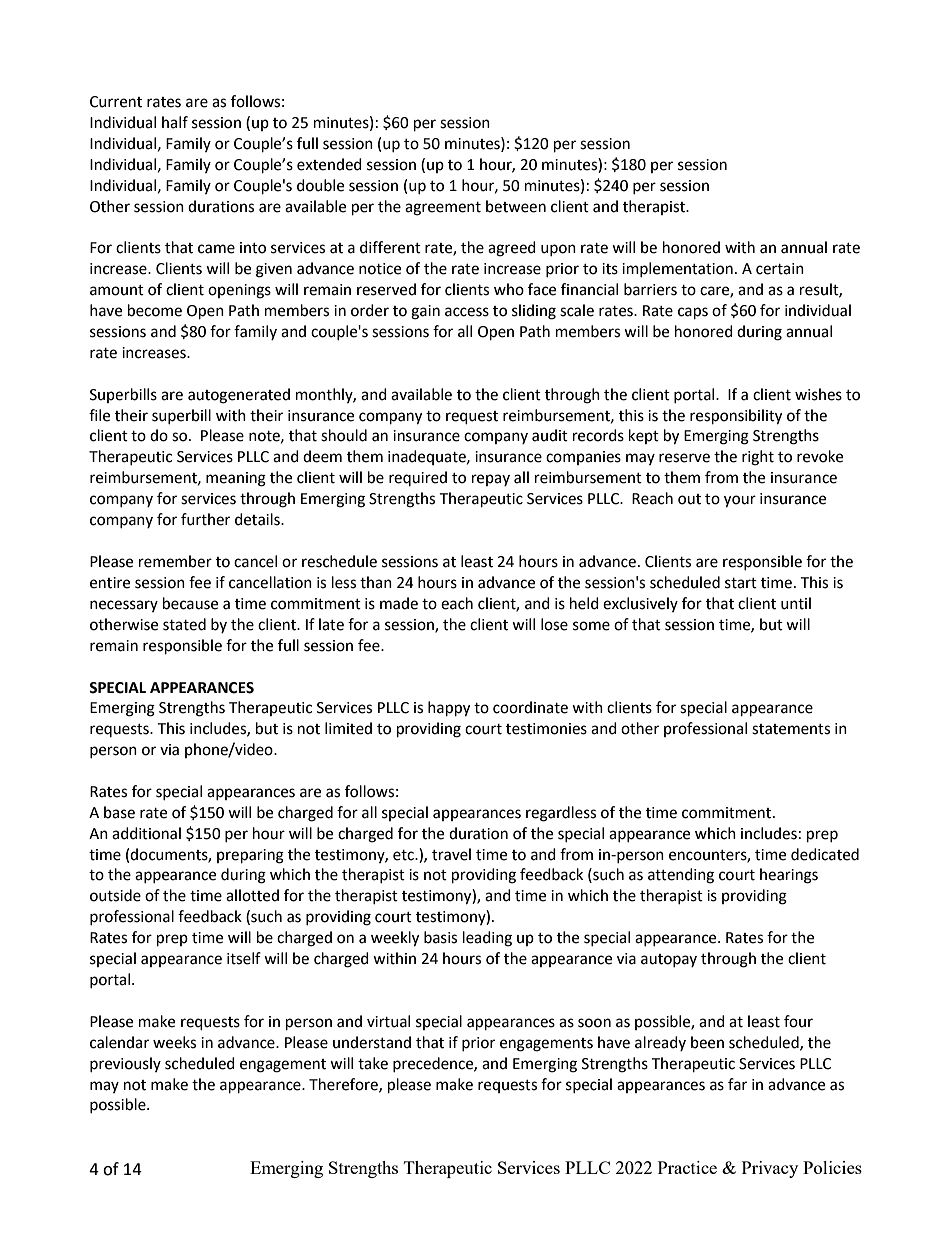 This screenshot has height=1233, width=952. I want to click on file, so click(99, 415).
